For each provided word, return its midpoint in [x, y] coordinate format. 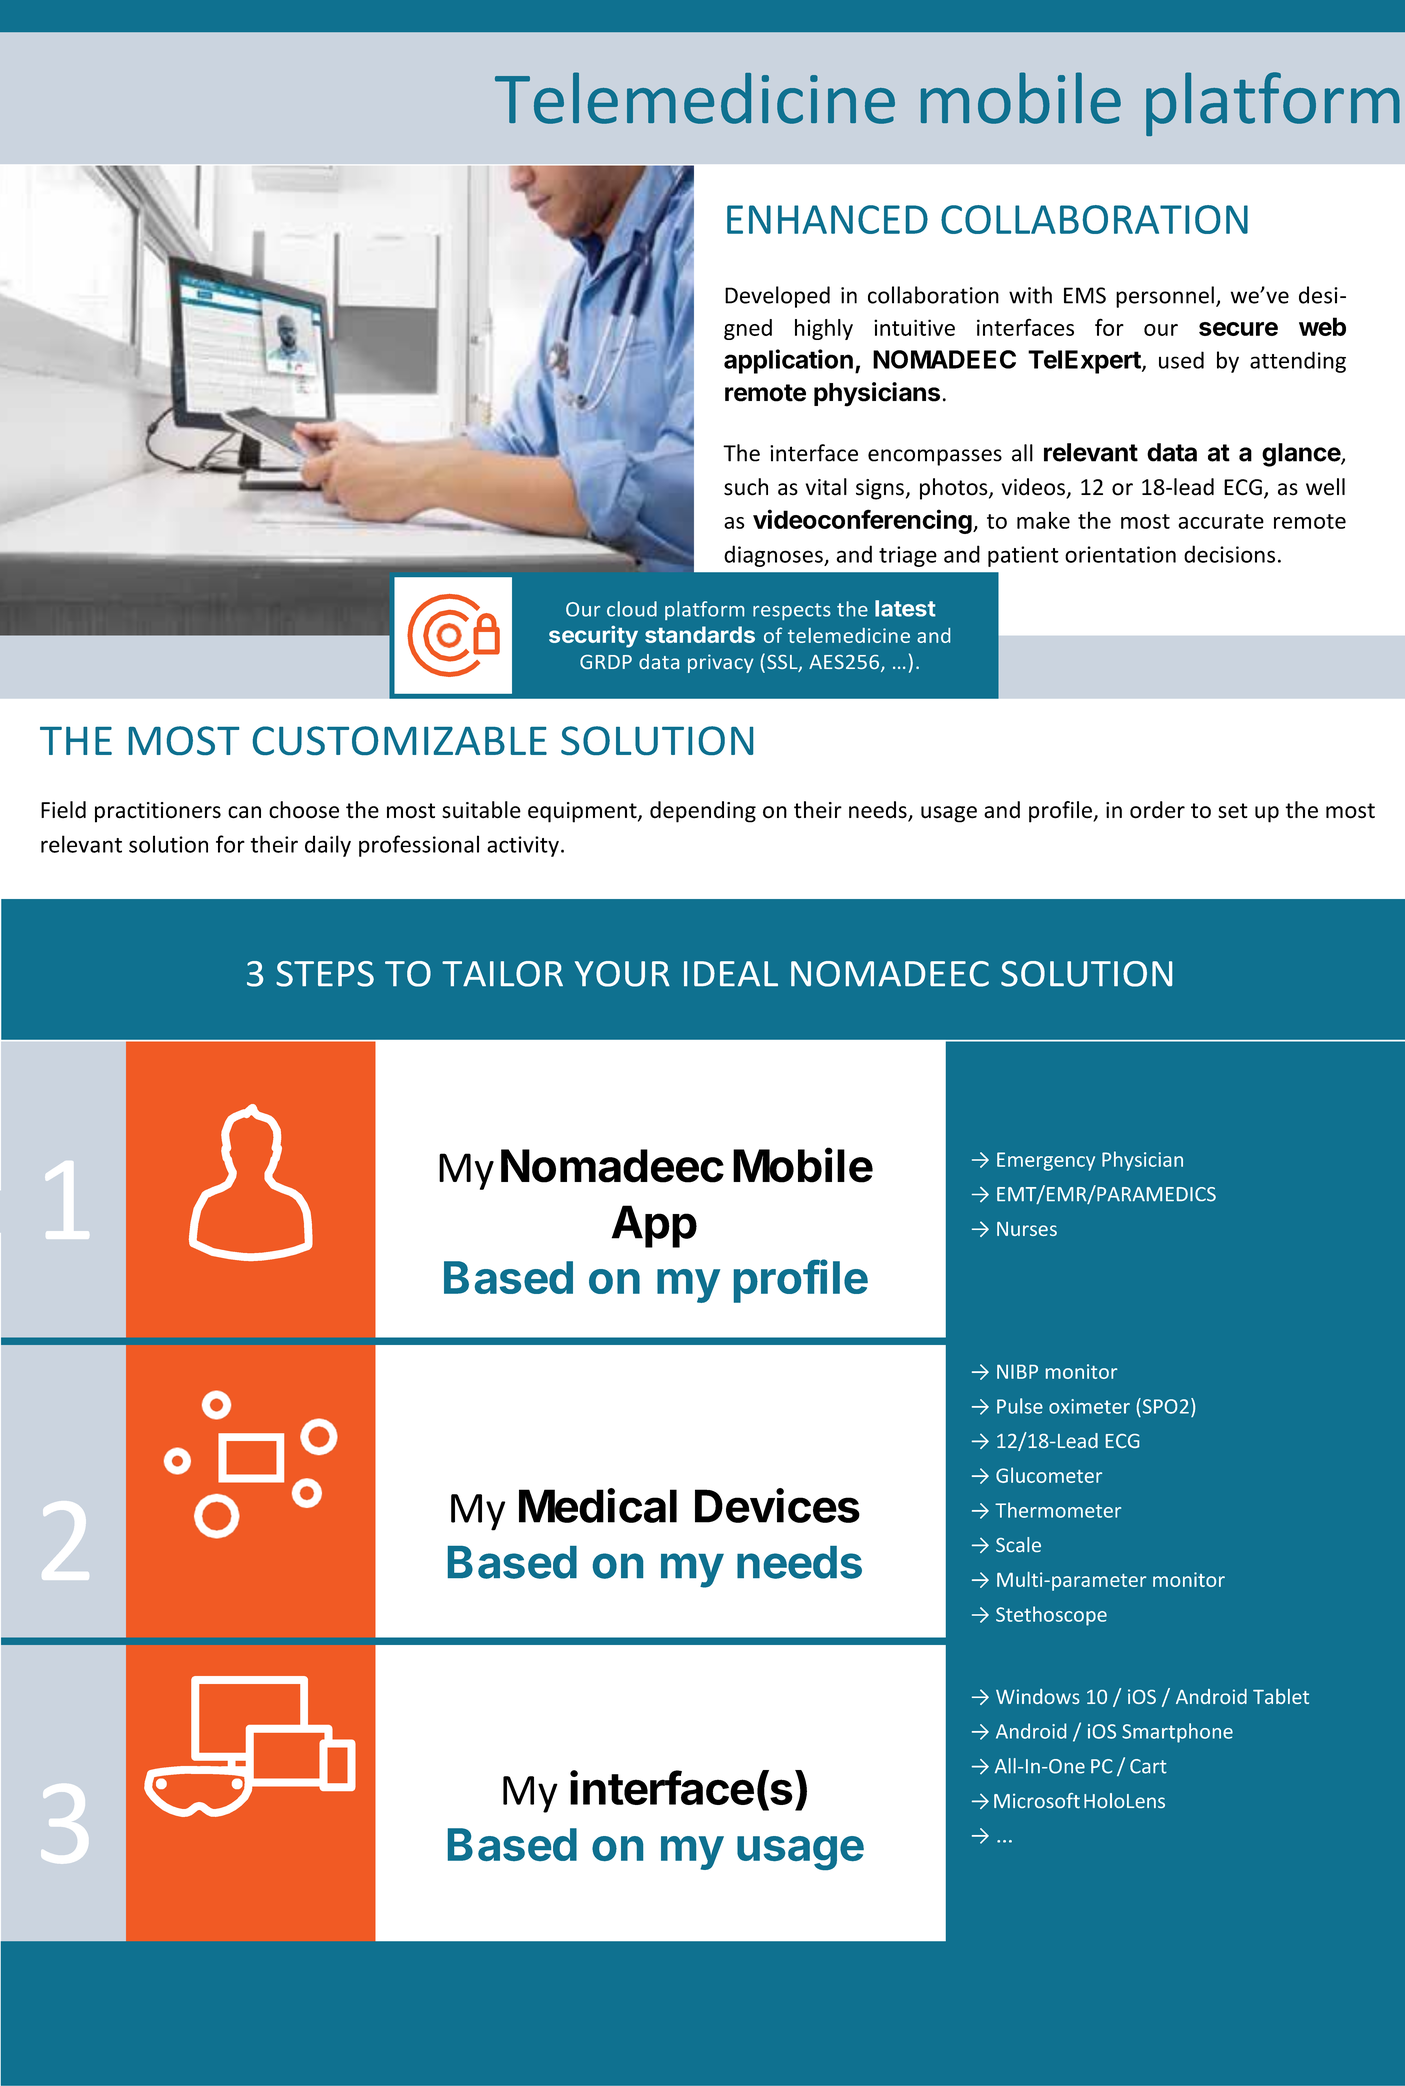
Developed [777, 297]
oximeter [1089, 1406]
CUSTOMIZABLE [400, 740]
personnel [1165, 297]
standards [700, 634]
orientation [1120, 554]
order [1157, 810]
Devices [777, 1505]
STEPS [325, 974]
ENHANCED [827, 219]
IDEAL [731, 973]
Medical [598, 1505]
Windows [1038, 1696]
